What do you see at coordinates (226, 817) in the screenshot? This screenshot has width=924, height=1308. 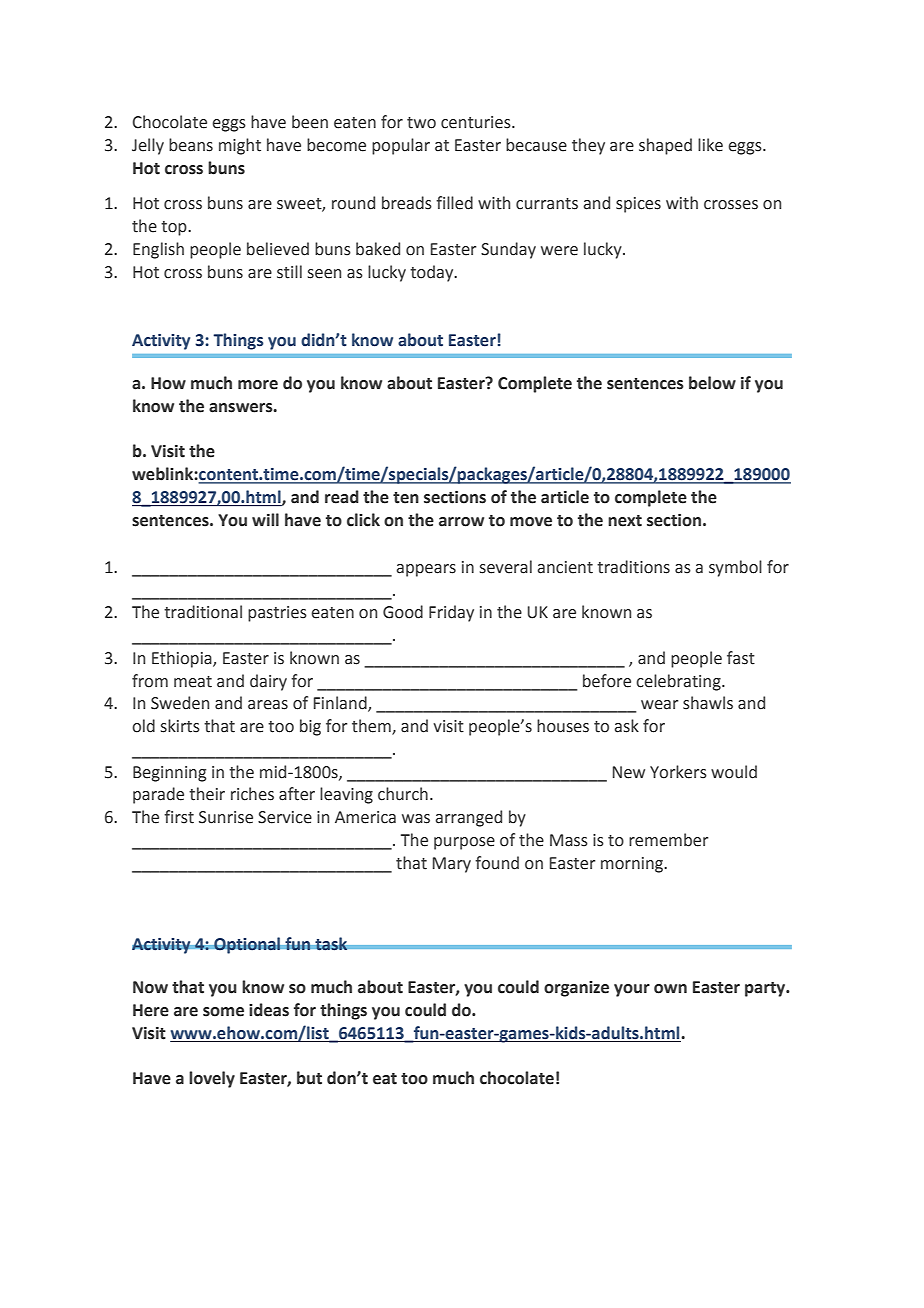 I see `Sunrise` at bounding box center [226, 817].
